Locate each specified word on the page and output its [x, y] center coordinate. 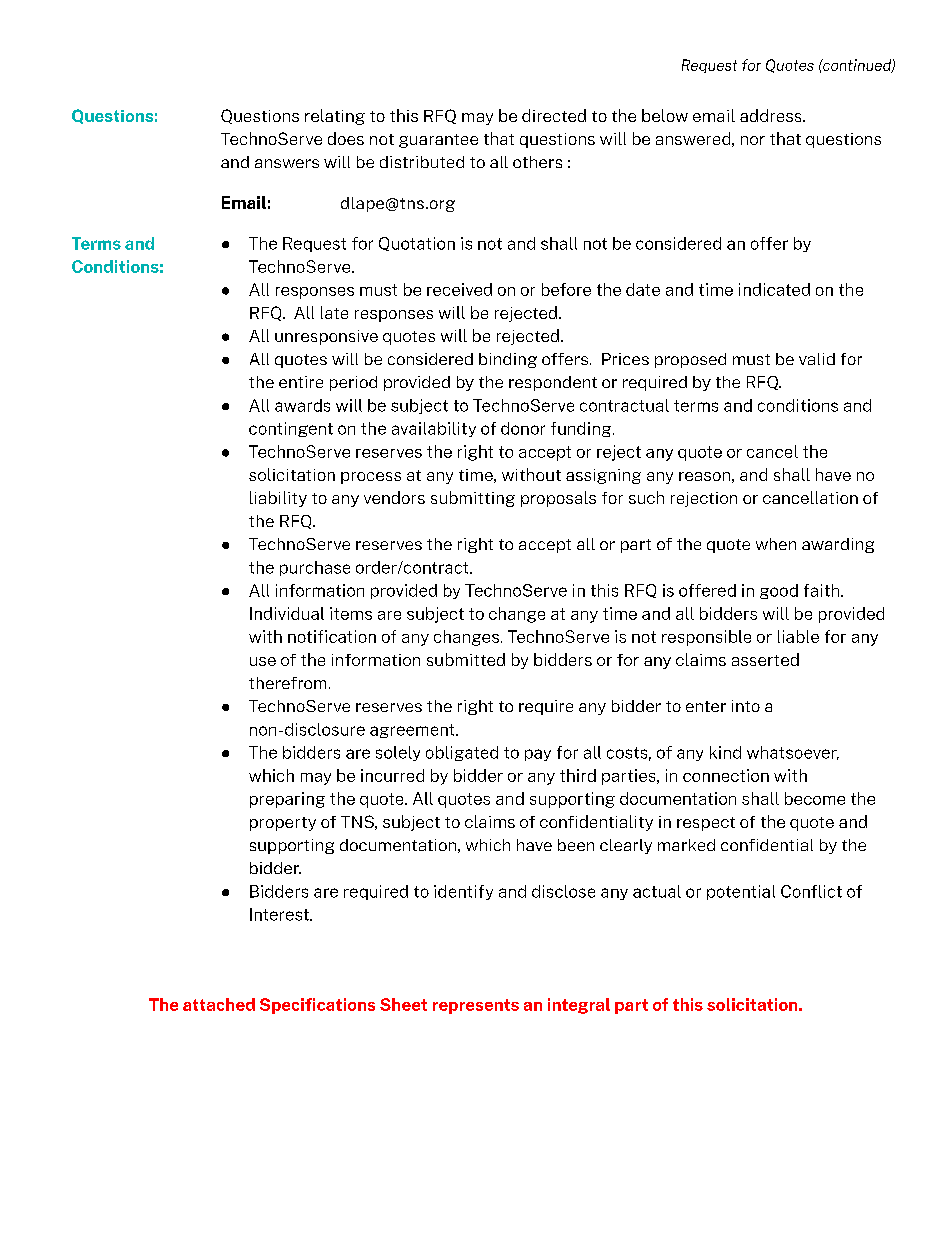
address [772, 115]
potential [741, 892]
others [537, 162]
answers [287, 163]
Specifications [317, 1006]
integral [579, 1006]
